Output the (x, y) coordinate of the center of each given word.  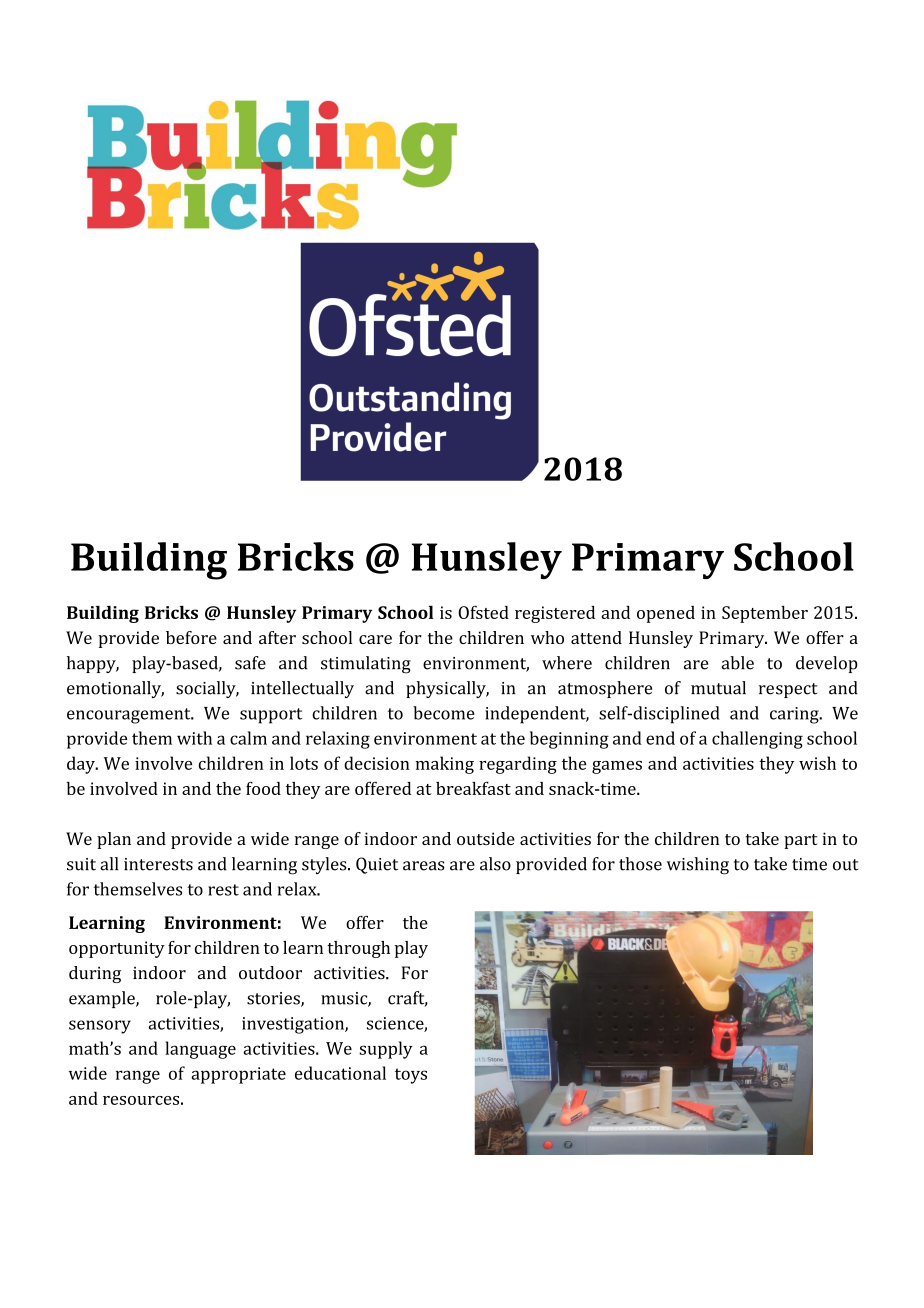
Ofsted (483, 612)
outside (486, 838)
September (765, 614)
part (800, 841)
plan (114, 840)
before (191, 637)
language (200, 1050)
